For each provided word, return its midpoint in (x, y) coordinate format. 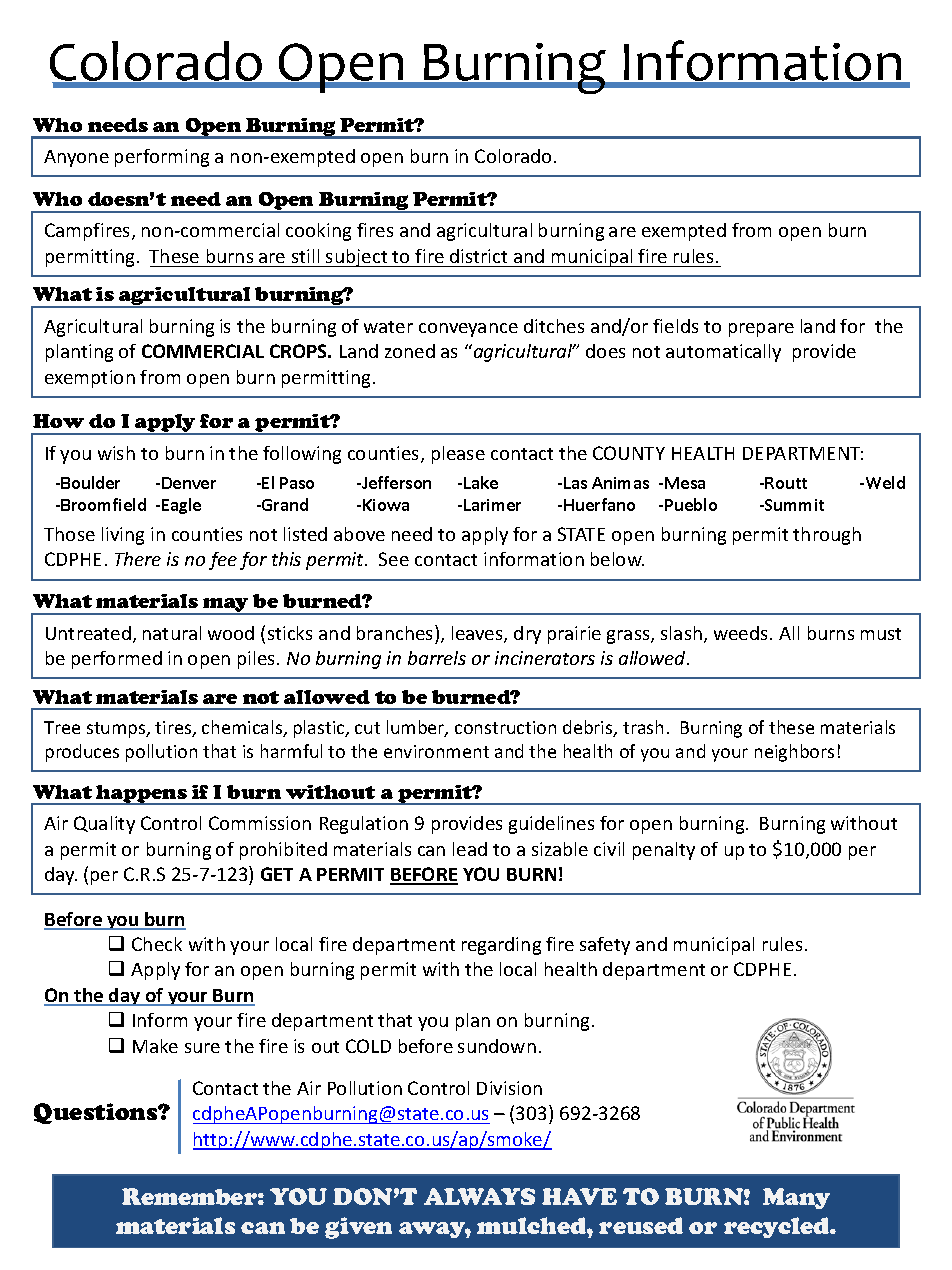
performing (162, 158)
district (478, 256)
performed (117, 660)
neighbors (794, 753)
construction (505, 727)
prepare (761, 330)
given (358, 1228)
